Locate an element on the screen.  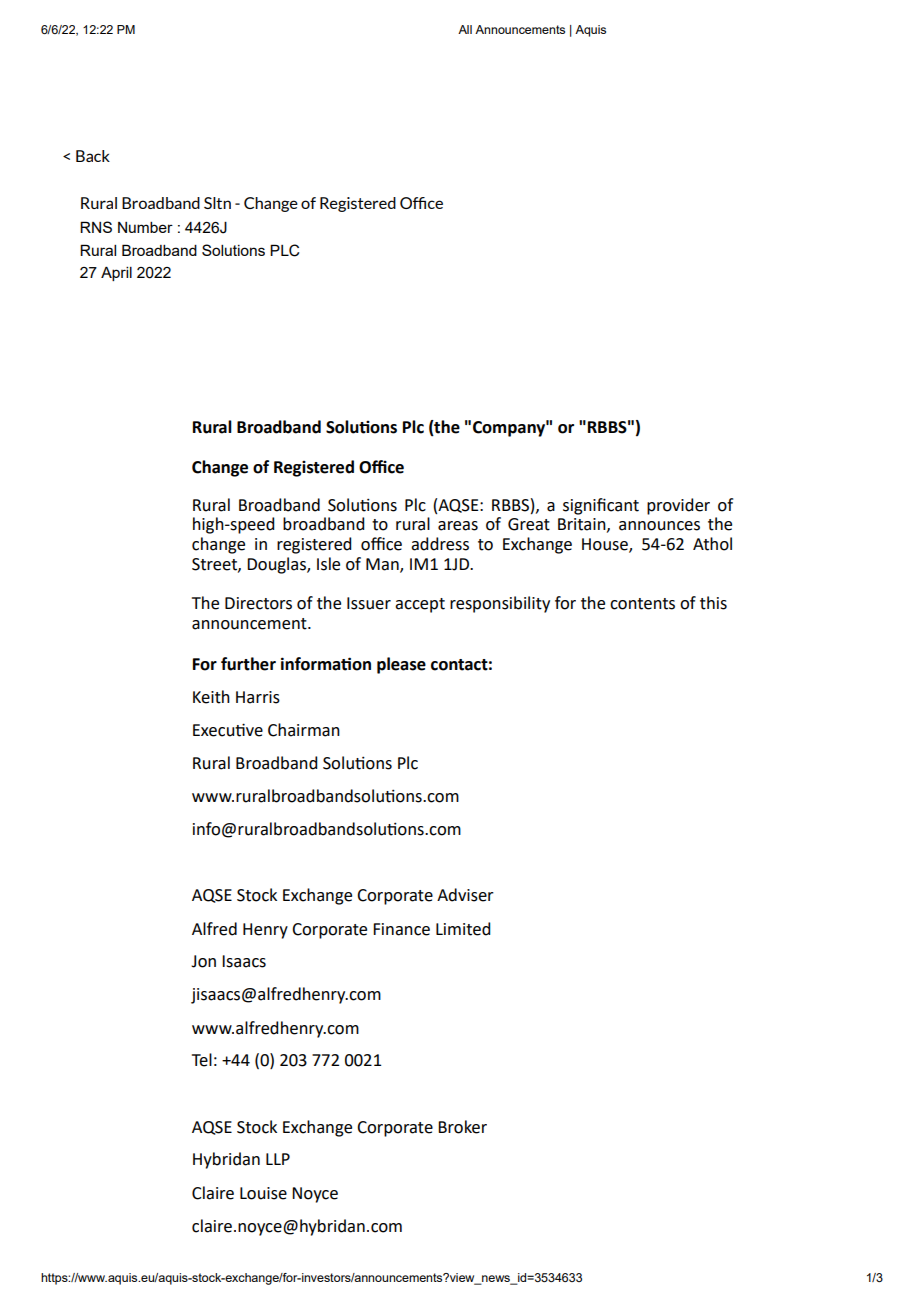
Broker is located at coordinates (462, 1127).
